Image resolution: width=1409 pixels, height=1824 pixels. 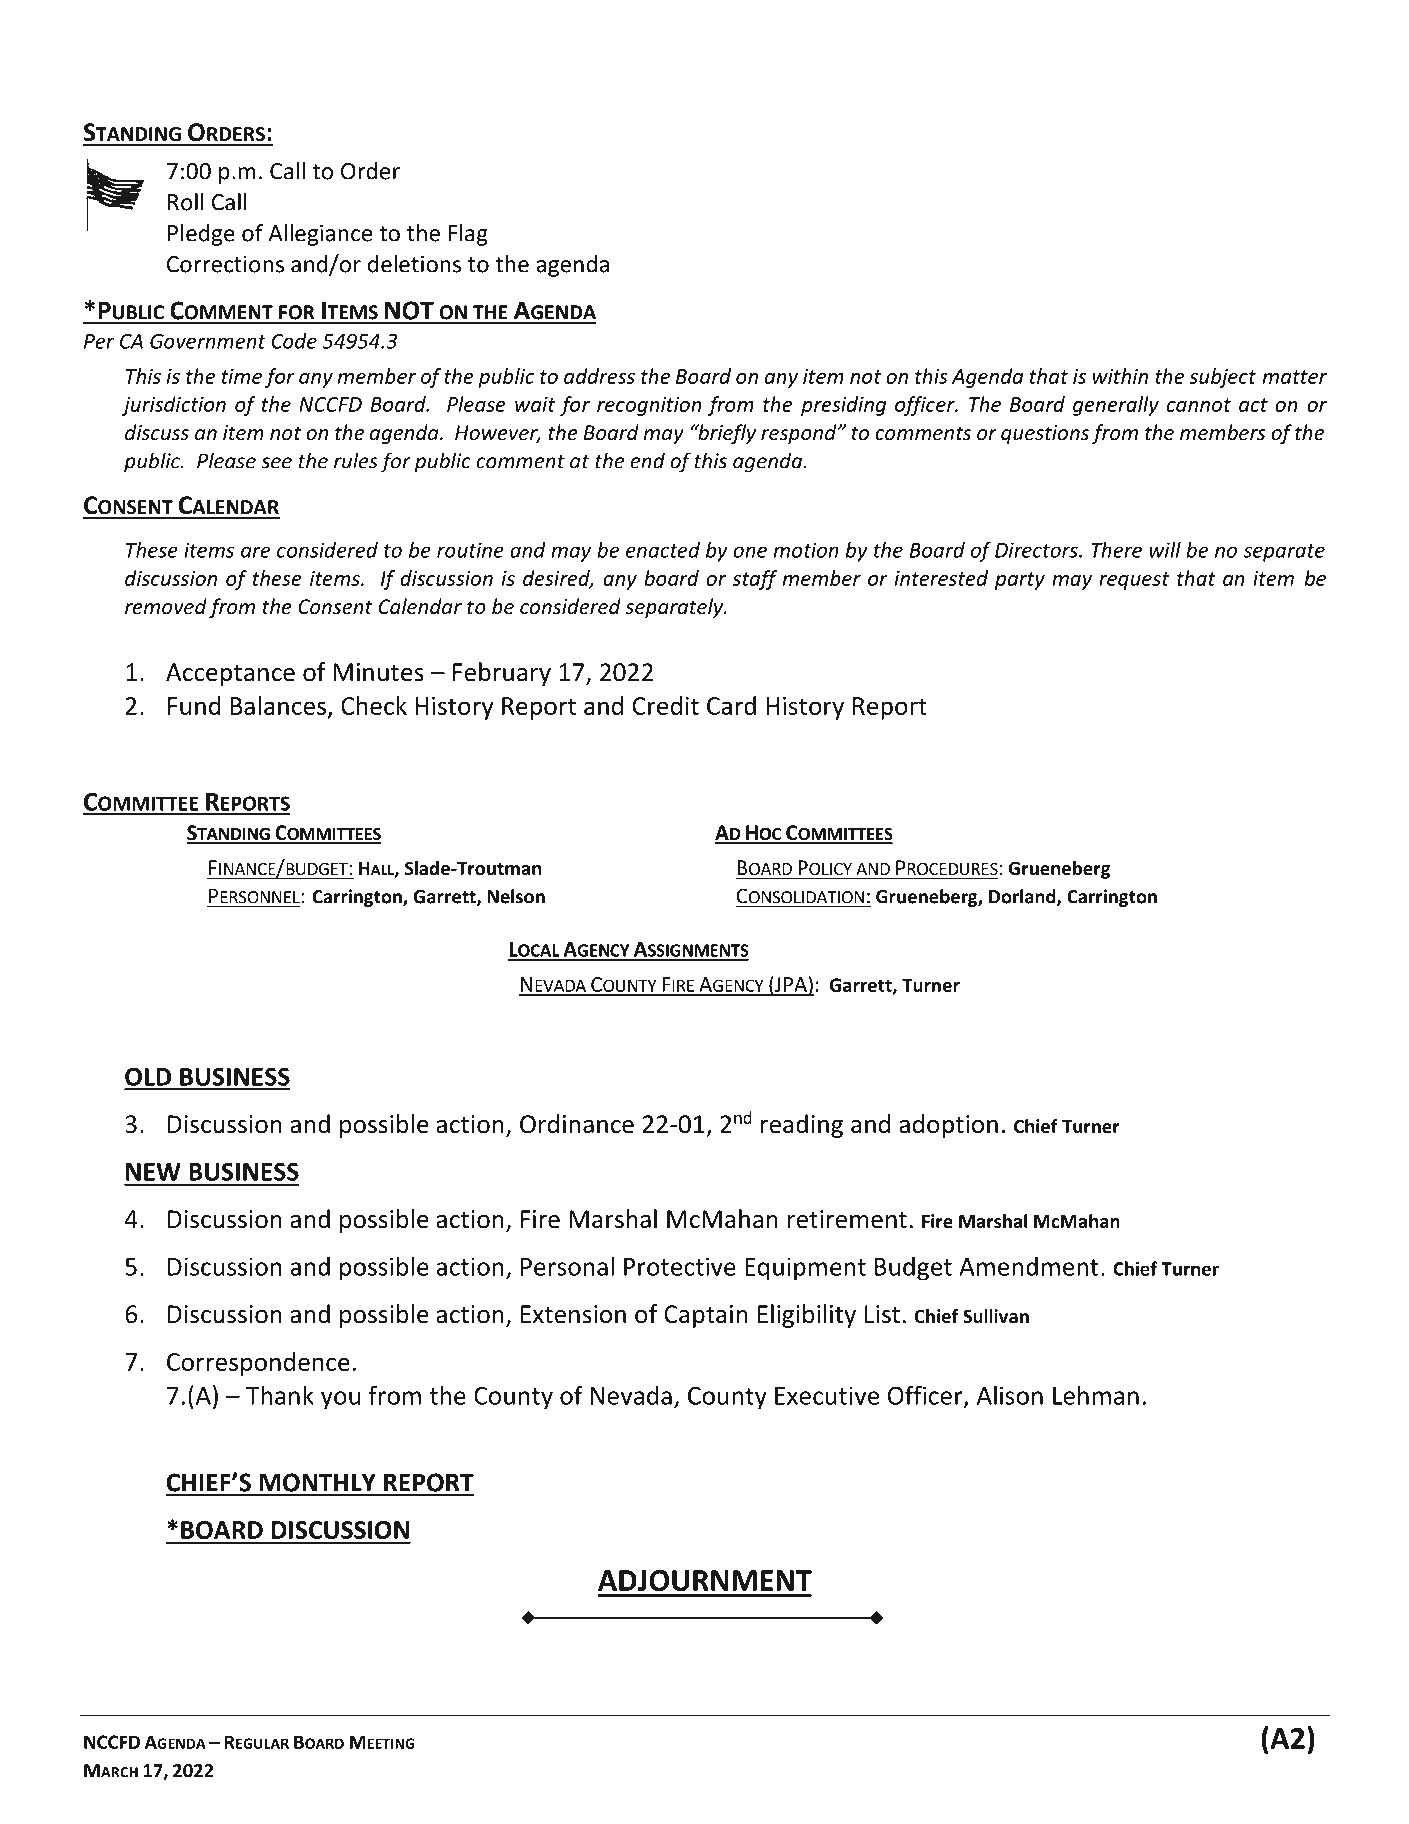 I want to click on are, so click(x=255, y=552).
